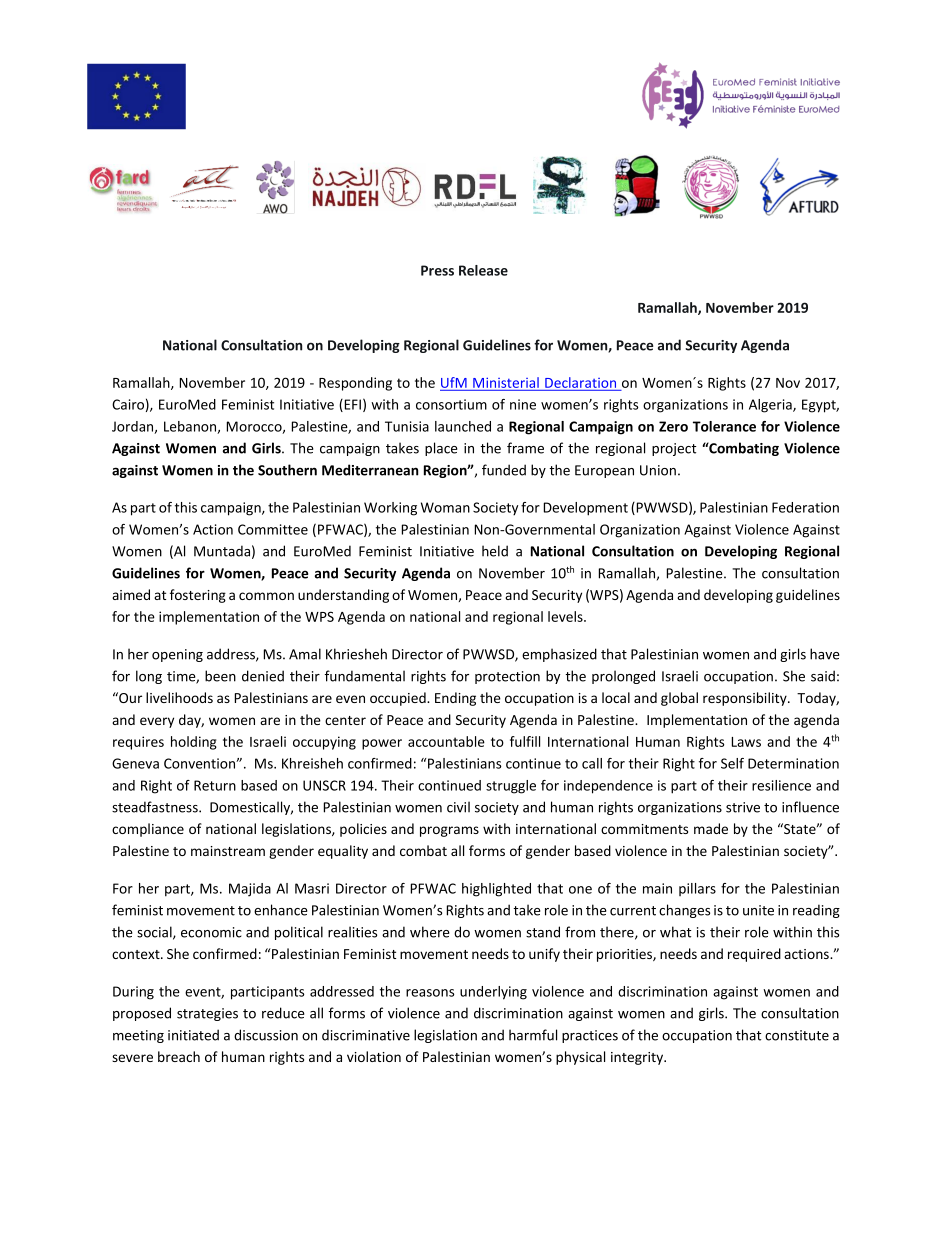 The height and width of the screenshot is (1233, 952). I want to click on struggle, so click(511, 787).
